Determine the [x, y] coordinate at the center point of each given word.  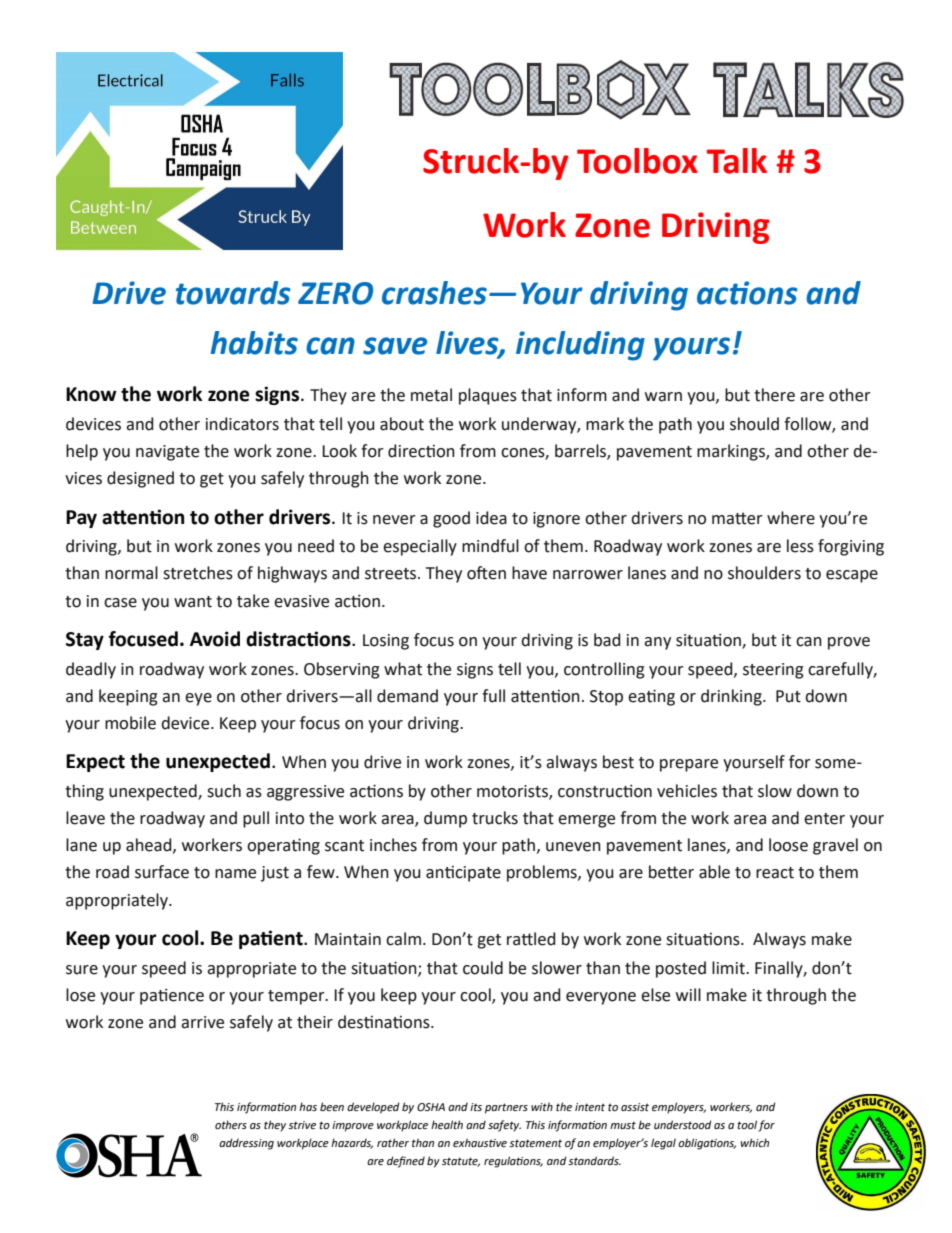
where [791, 518]
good [451, 519]
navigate [167, 453]
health [447, 1124]
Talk [737, 161]
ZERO [335, 293]
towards [233, 293]
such [224, 791]
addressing [246, 1144]
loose [788, 845]
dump [445, 819]
